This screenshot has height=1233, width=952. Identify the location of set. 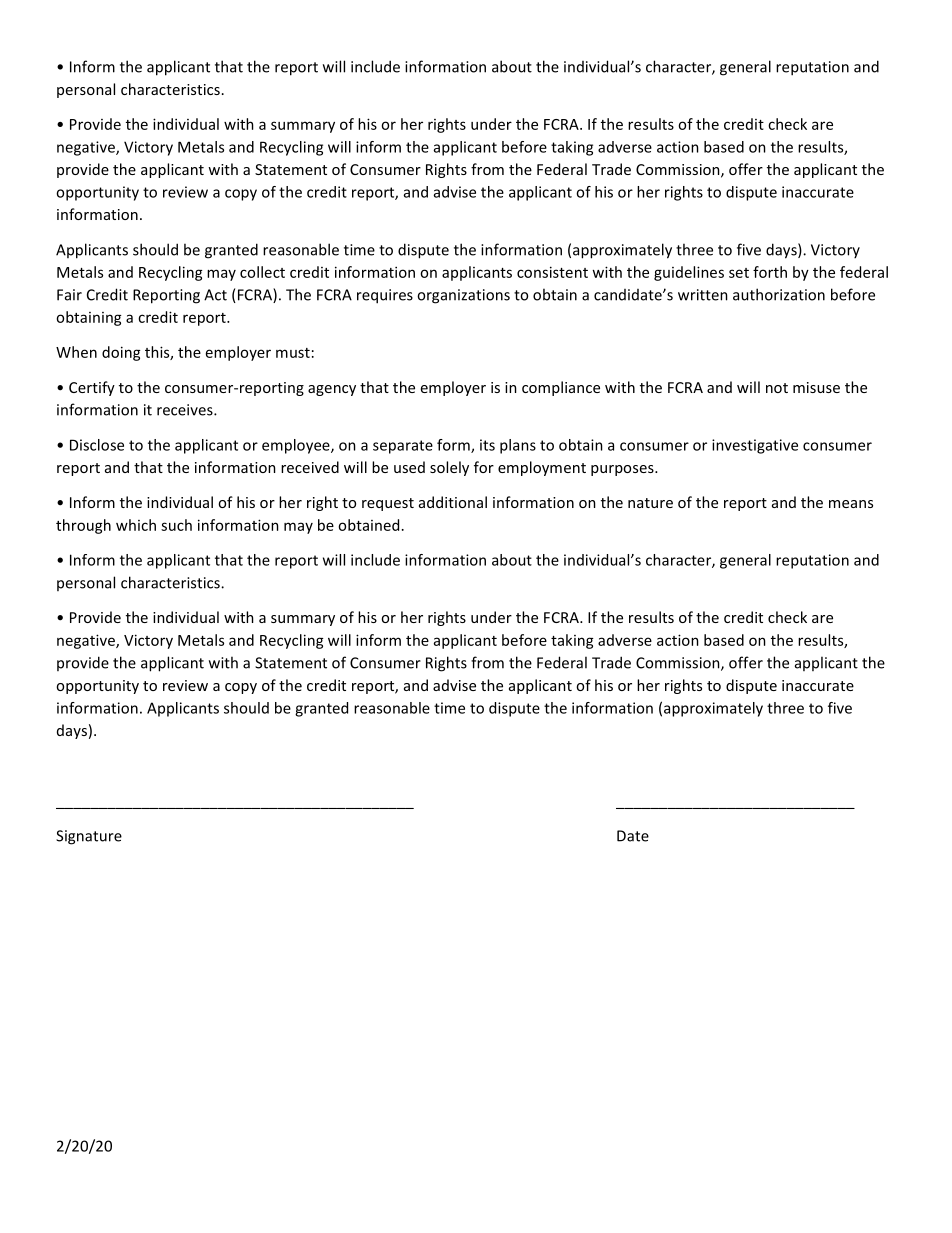
(739, 273).
